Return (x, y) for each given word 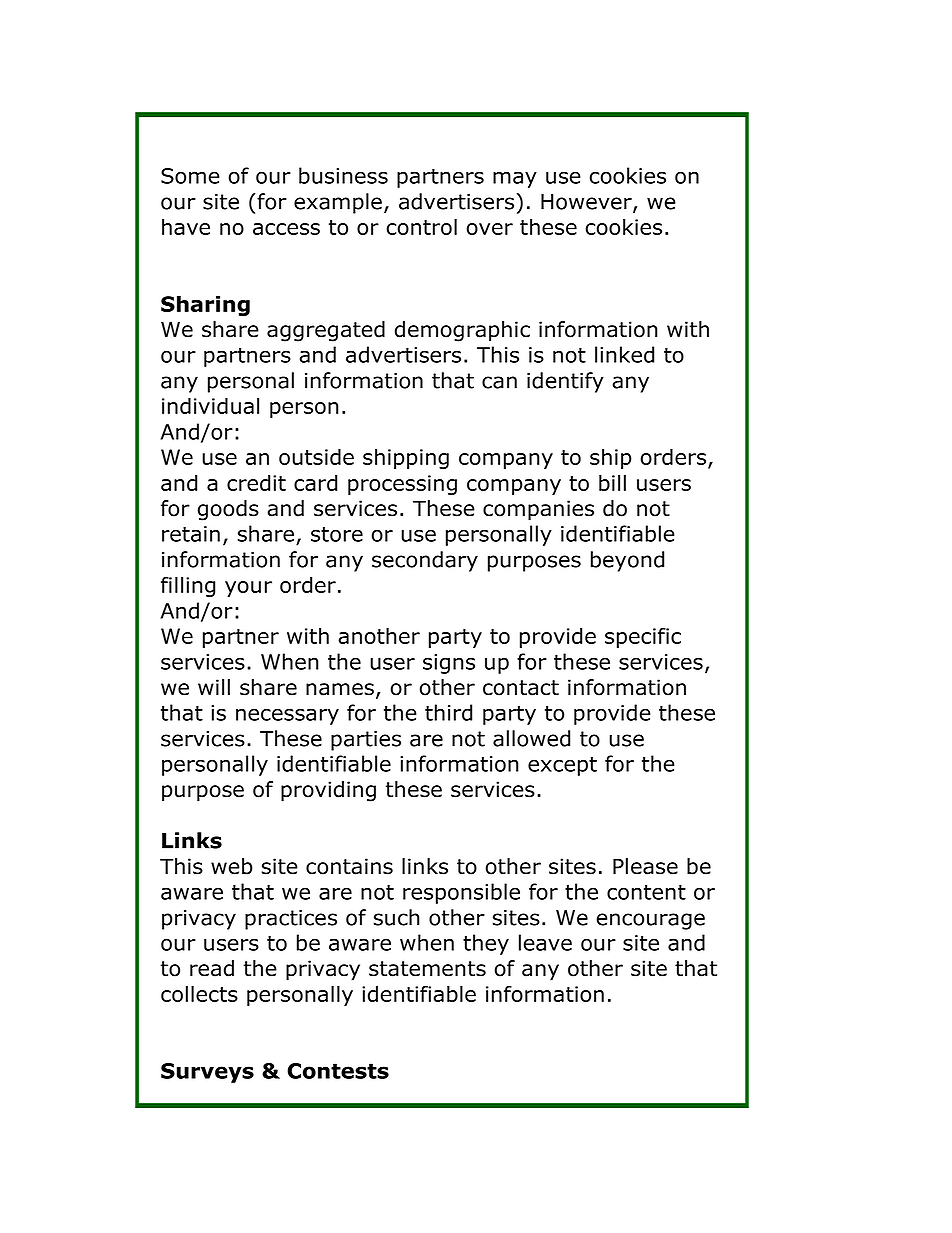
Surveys (207, 1073)
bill (612, 482)
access (286, 229)
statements (427, 969)
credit (256, 483)
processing (402, 485)
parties (366, 741)
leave (545, 942)
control (422, 226)
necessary (287, 716)
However (587, 203)
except (562, 766)
